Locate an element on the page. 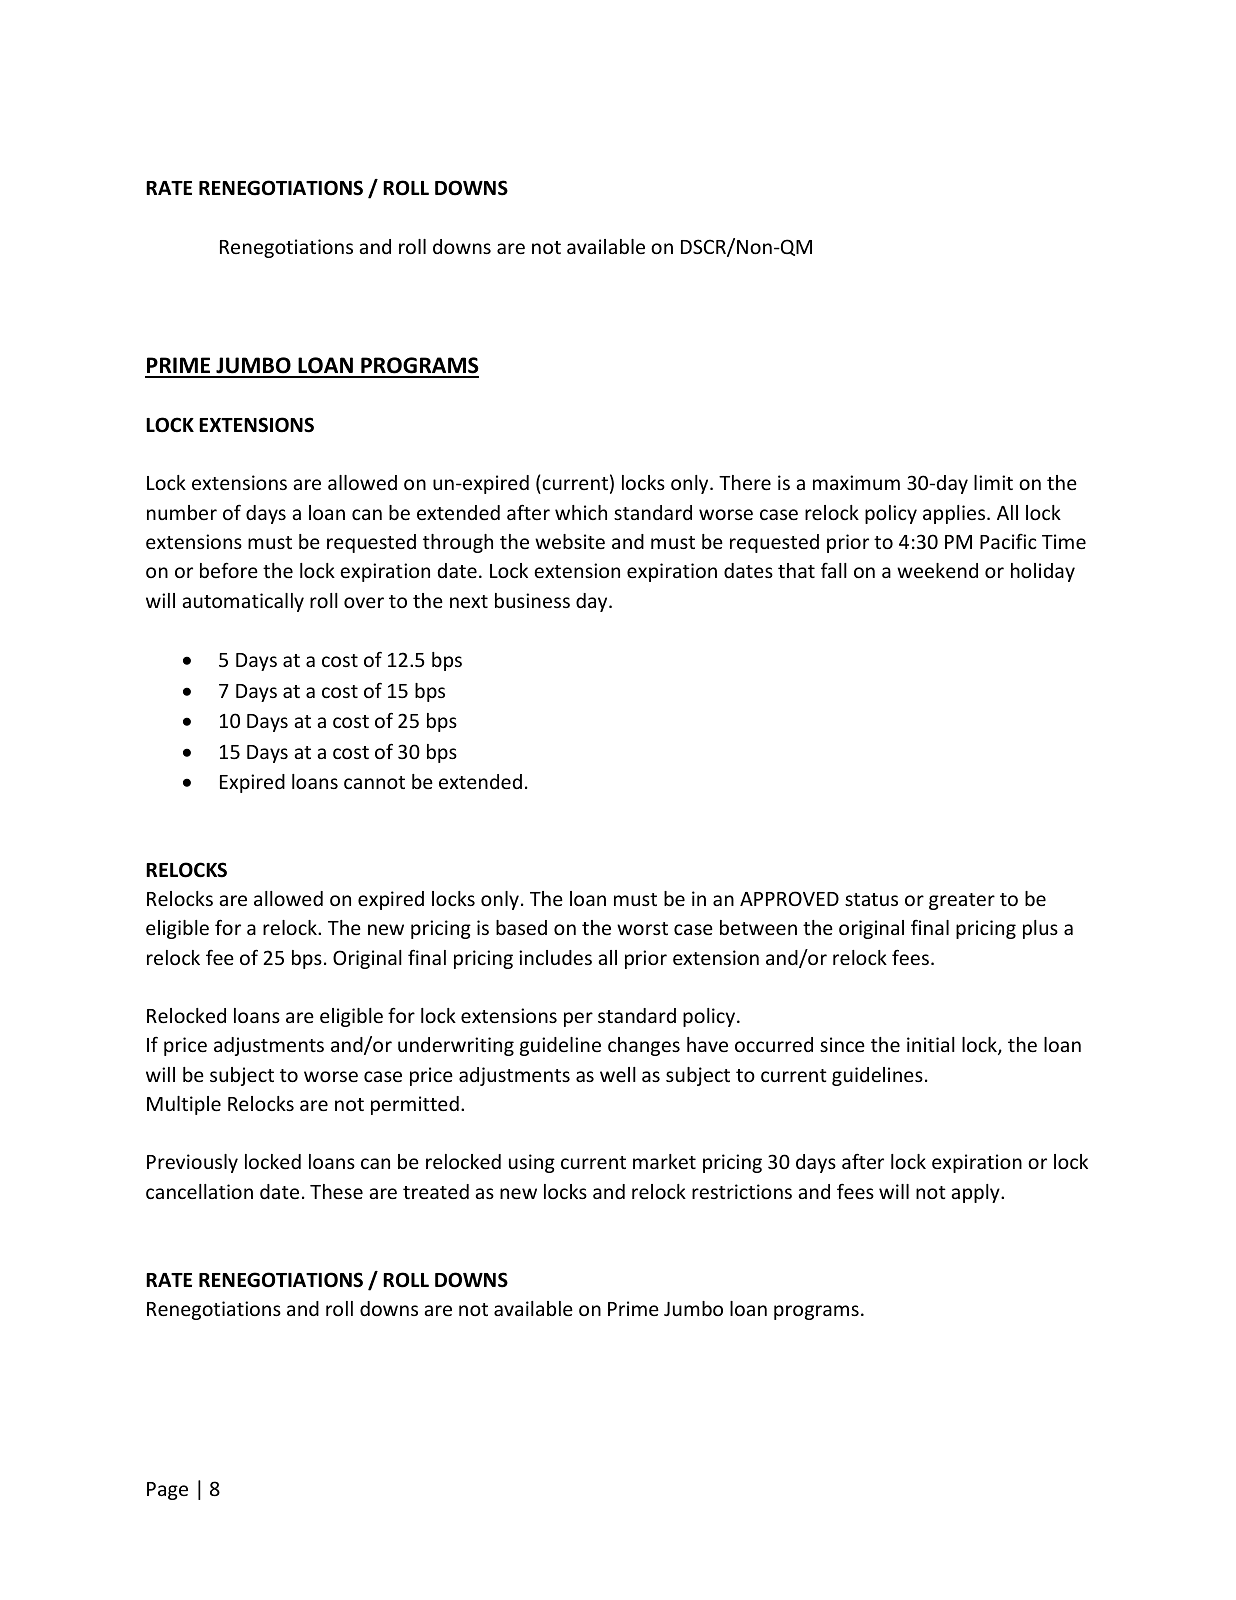  applies is located at coordinates (955, 514).
